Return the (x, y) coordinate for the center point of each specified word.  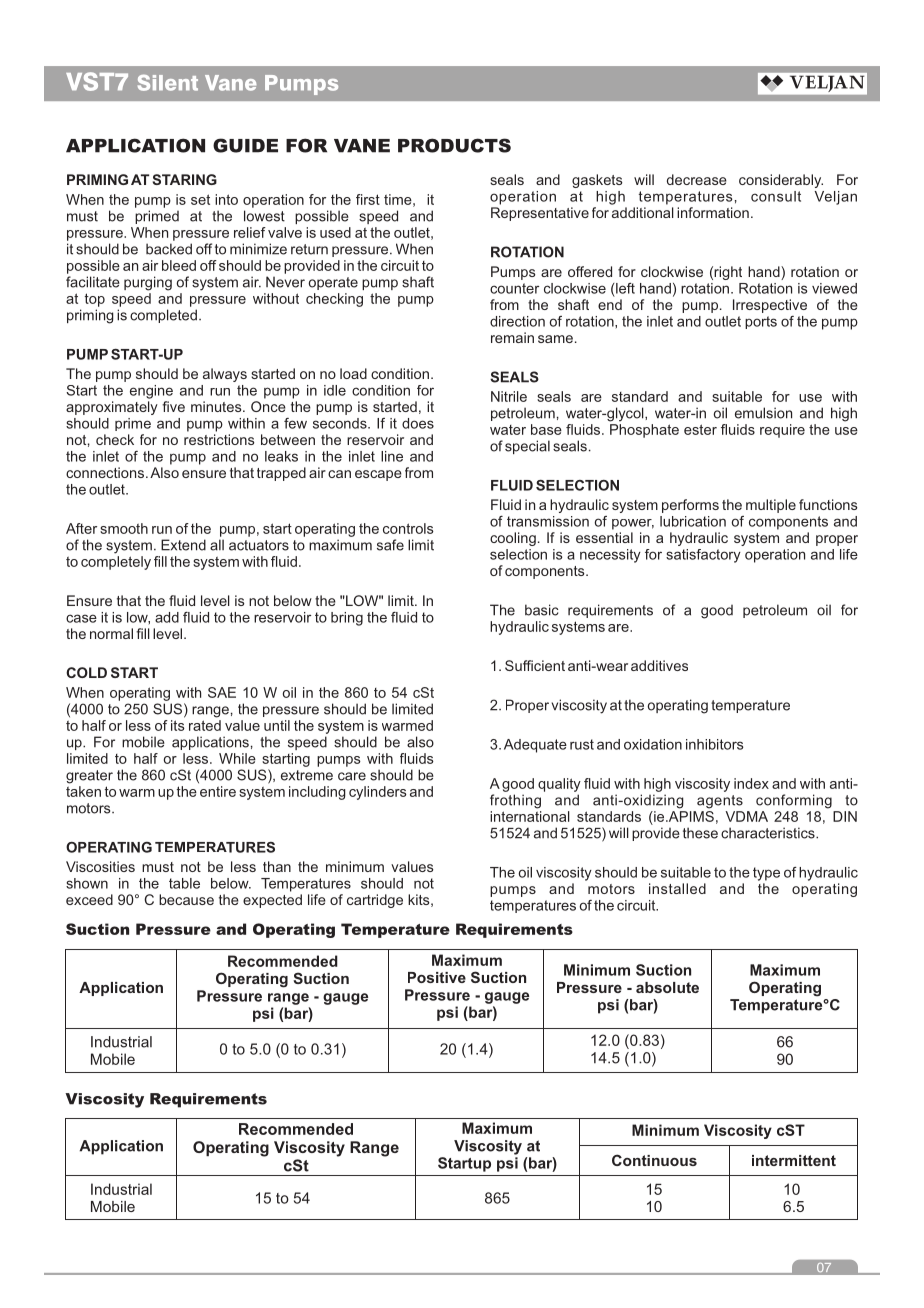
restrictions (219, 439)
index (751, 783)
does (418, 423)
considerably (781, 181)
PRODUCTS (454, 145)
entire (218, 791)
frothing (515, 801)
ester (700, 429)
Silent (168, 83)
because (186, 899)
